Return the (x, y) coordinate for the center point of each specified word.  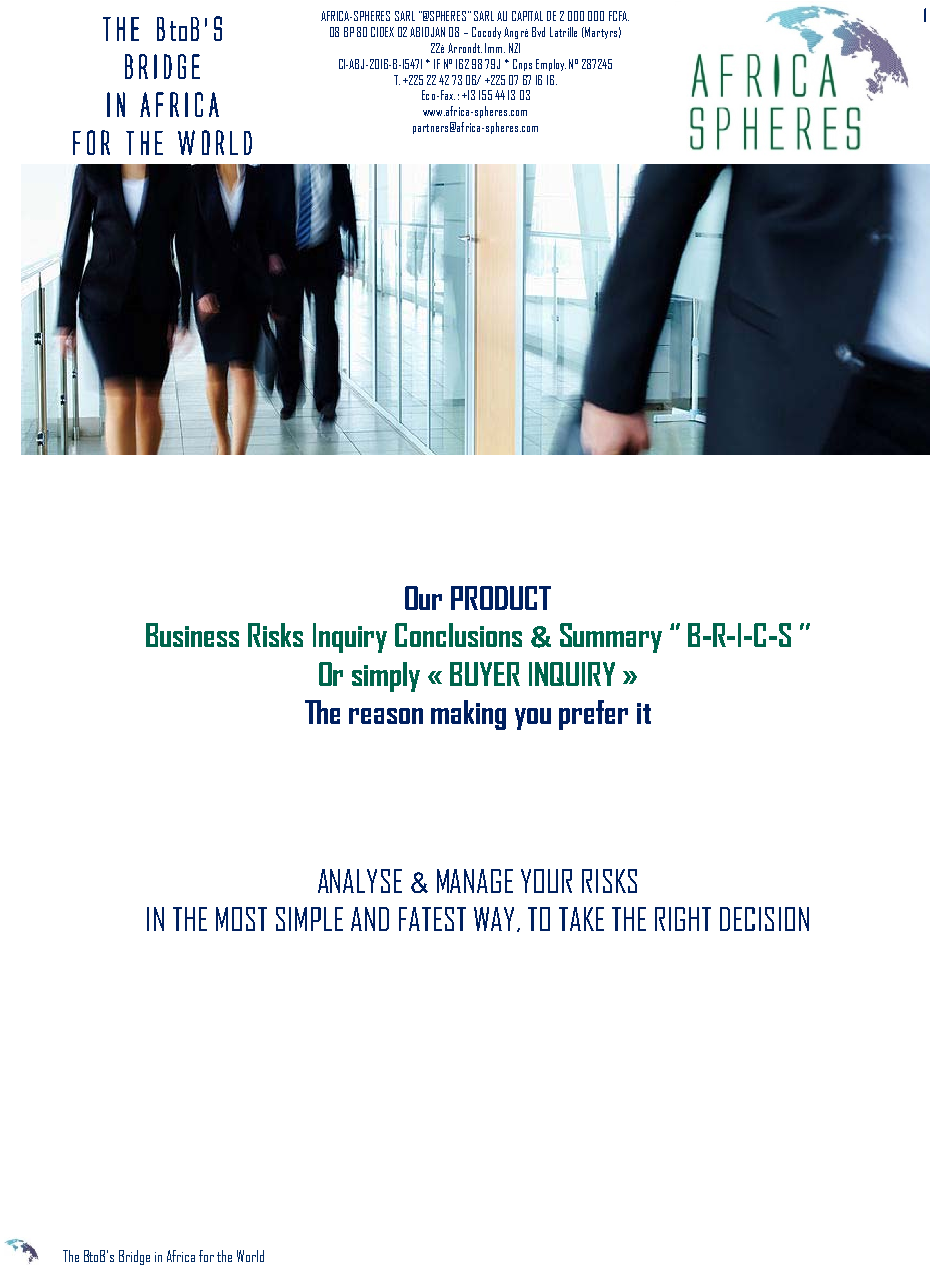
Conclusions (458, 635)
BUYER (485, 674)
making (468, 715)
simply (386, 677)
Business (192, 635)
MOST (241, 919)
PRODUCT (501, 598)
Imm (495, 48)
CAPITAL (527, 16)
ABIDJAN (427, 32)
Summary (611, 638)
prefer (593, 715)
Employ (551, 65)
